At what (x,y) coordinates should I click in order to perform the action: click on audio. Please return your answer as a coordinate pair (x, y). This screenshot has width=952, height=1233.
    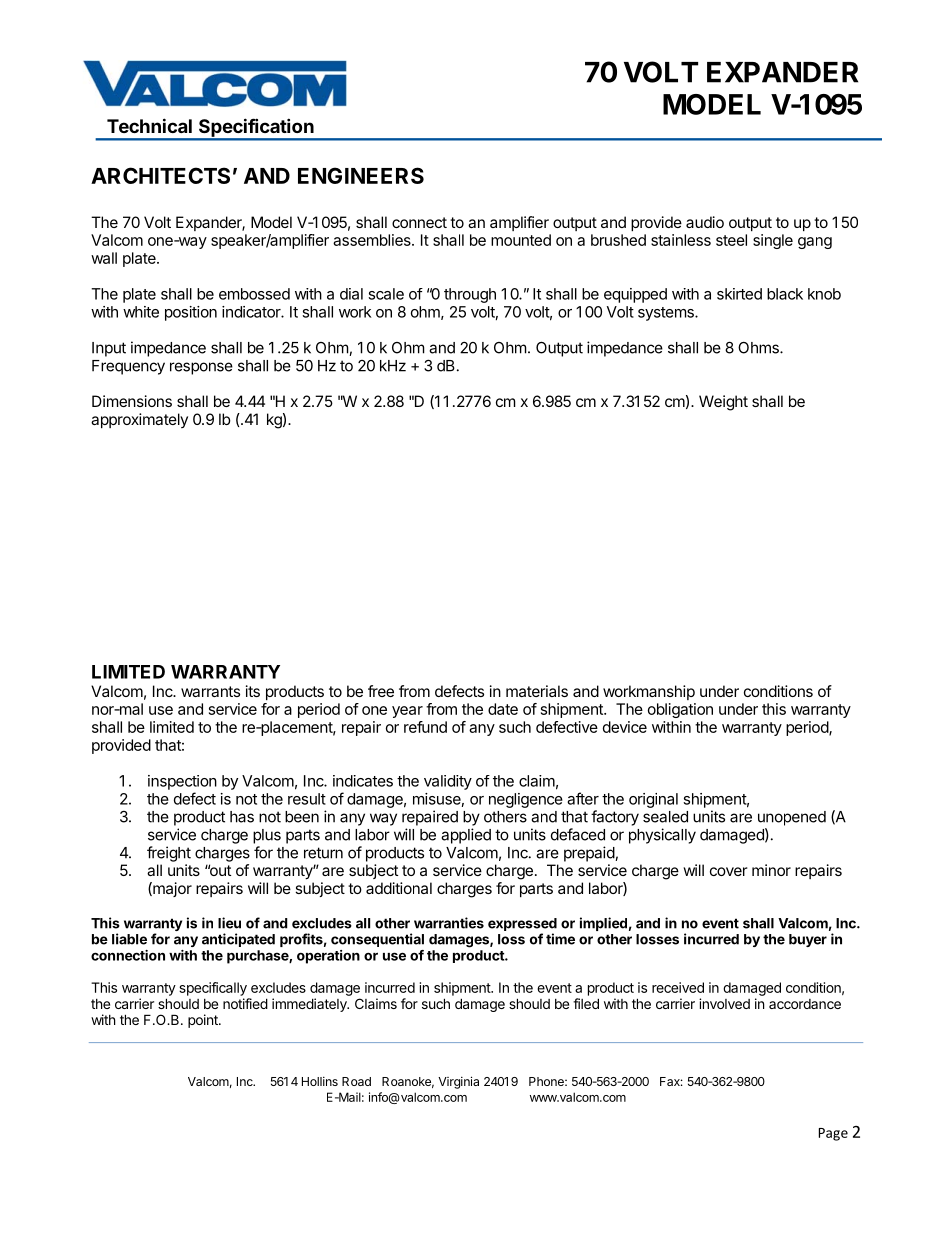
    Looking at the image, I should click on (705, 222).
